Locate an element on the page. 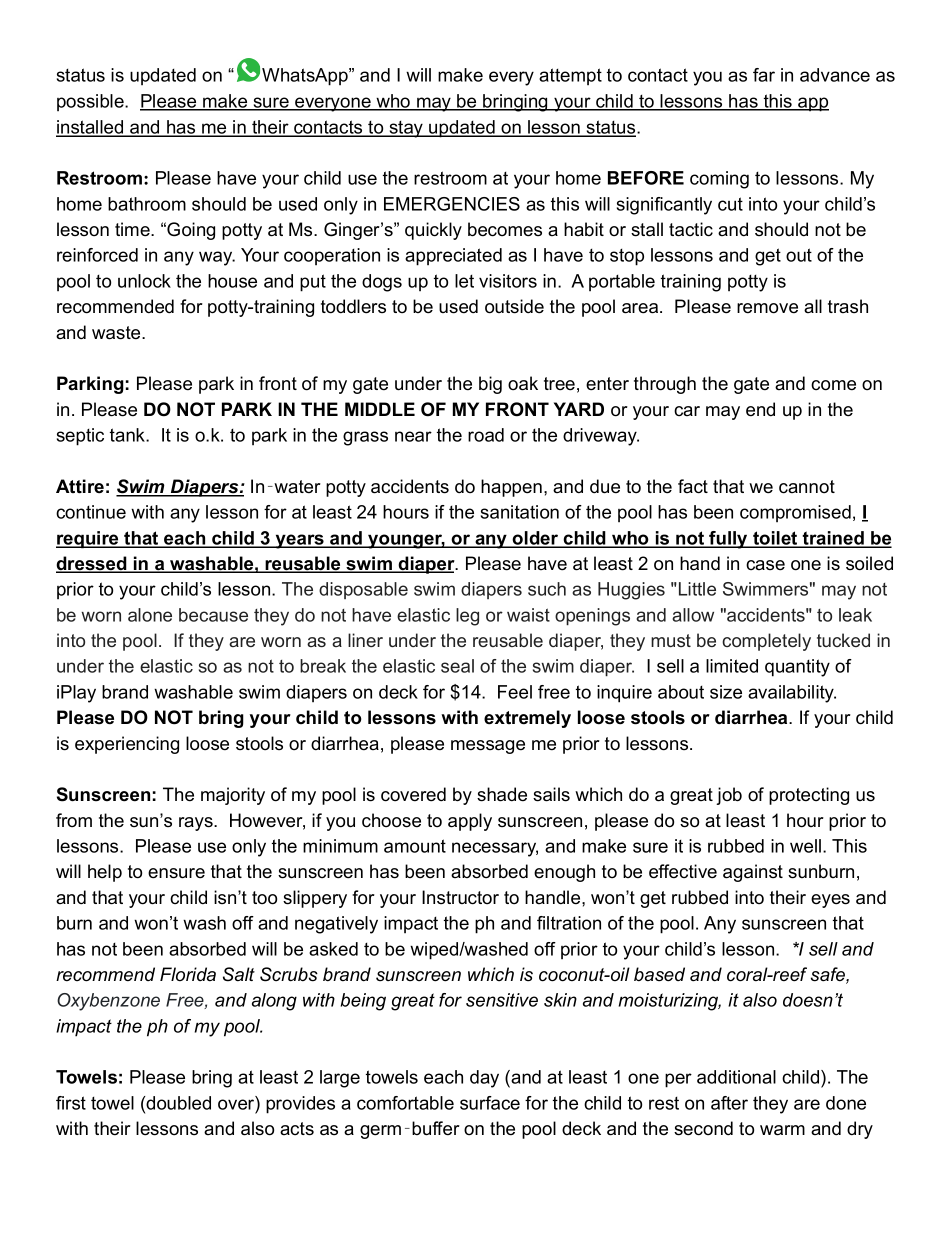  far is located at coordinates (764, 75).
